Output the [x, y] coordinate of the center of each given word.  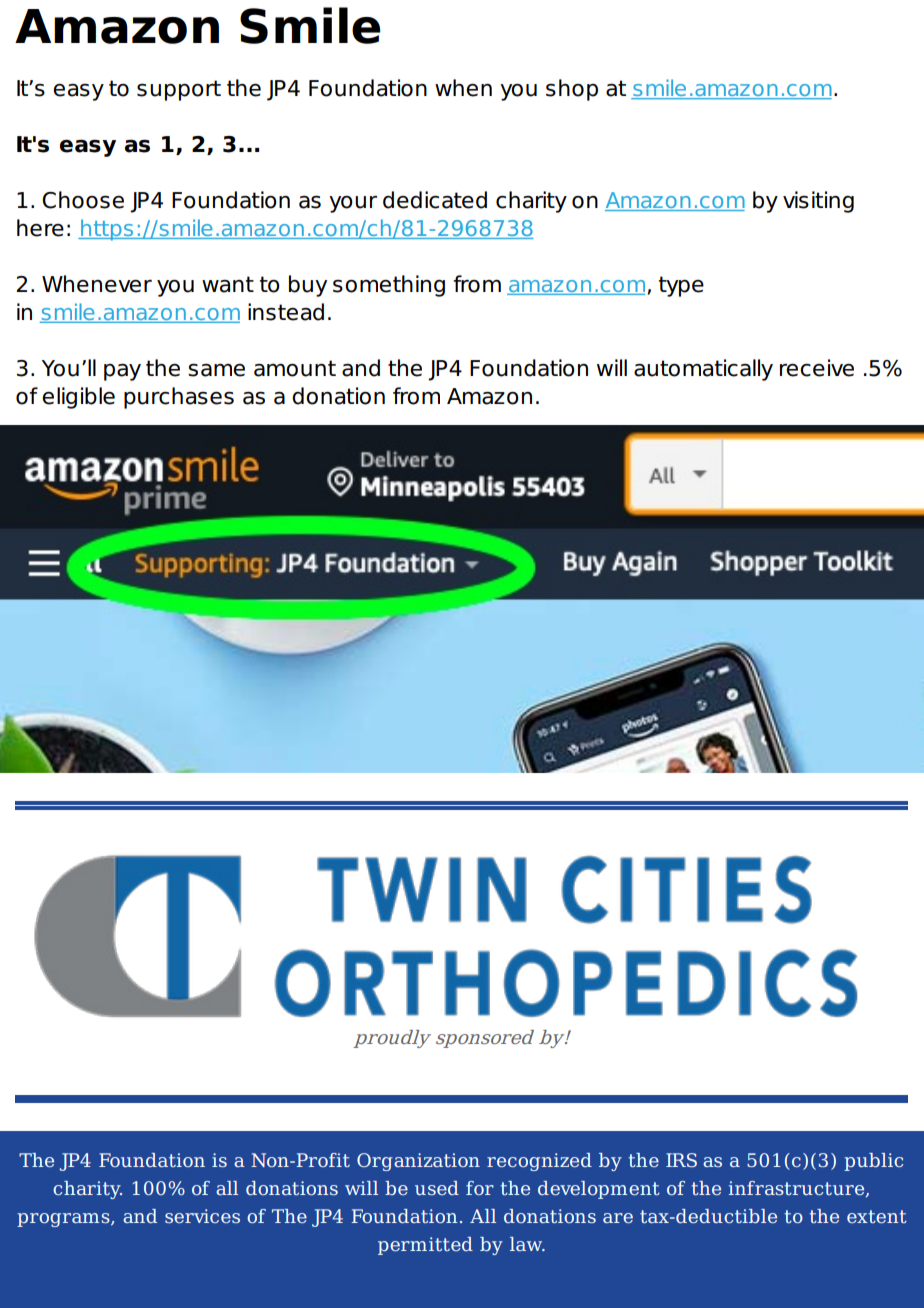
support [179, 90]
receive [817, 368]
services [202, 1216]
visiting [818, 202]
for [480, 1188]
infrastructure [798, 1189]
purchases [179, 398]
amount [295, 368]
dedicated [435, 200]
